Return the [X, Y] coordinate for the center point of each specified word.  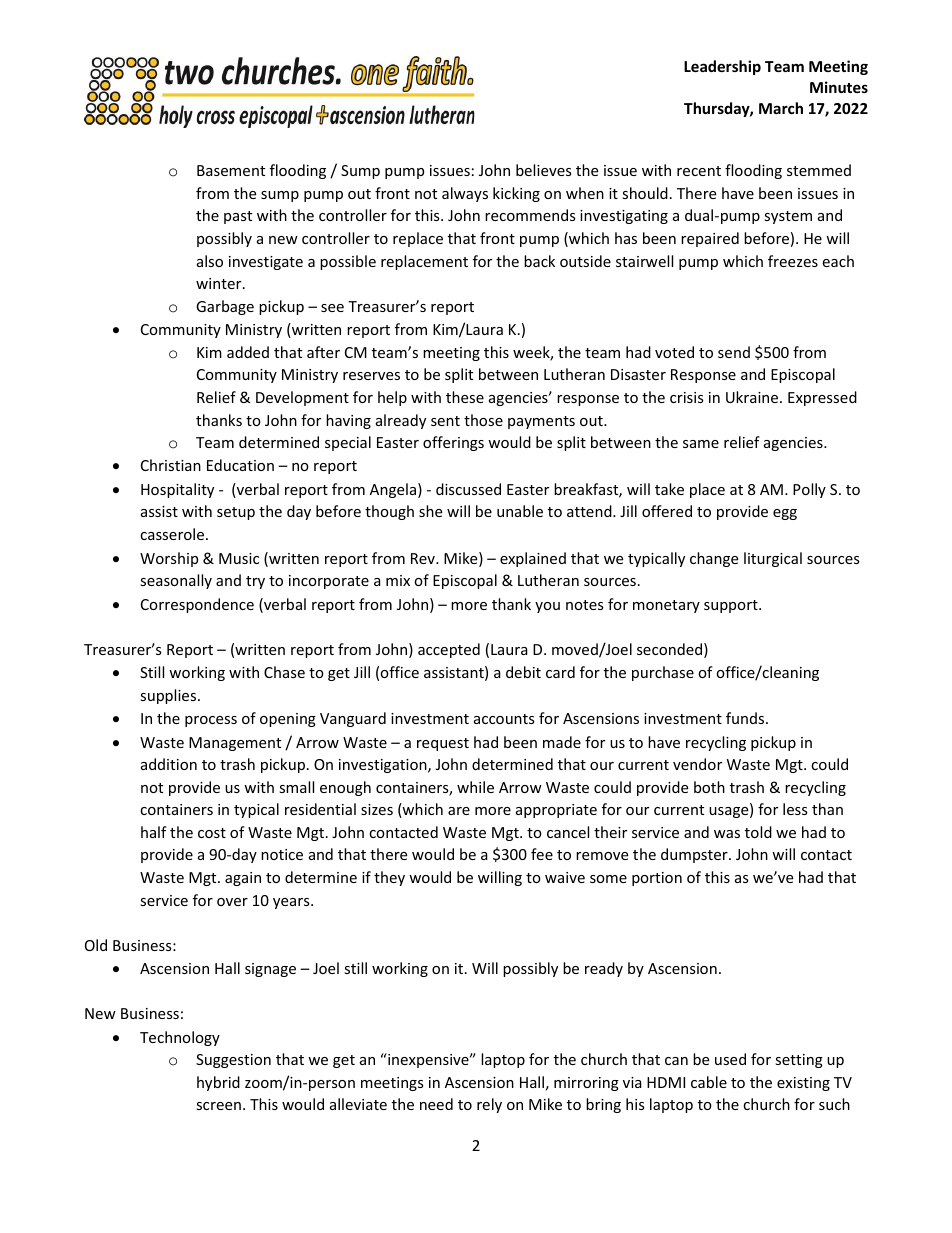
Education [240, 465]
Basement [231, 170]
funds [746, 718]
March [781, 108]
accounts [504, 719]
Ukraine [753, 397]
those [483, 420]
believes [544, 170]
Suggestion [233, 1061]
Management [235, 744]
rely [489, 1105]
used [730, 1059]
